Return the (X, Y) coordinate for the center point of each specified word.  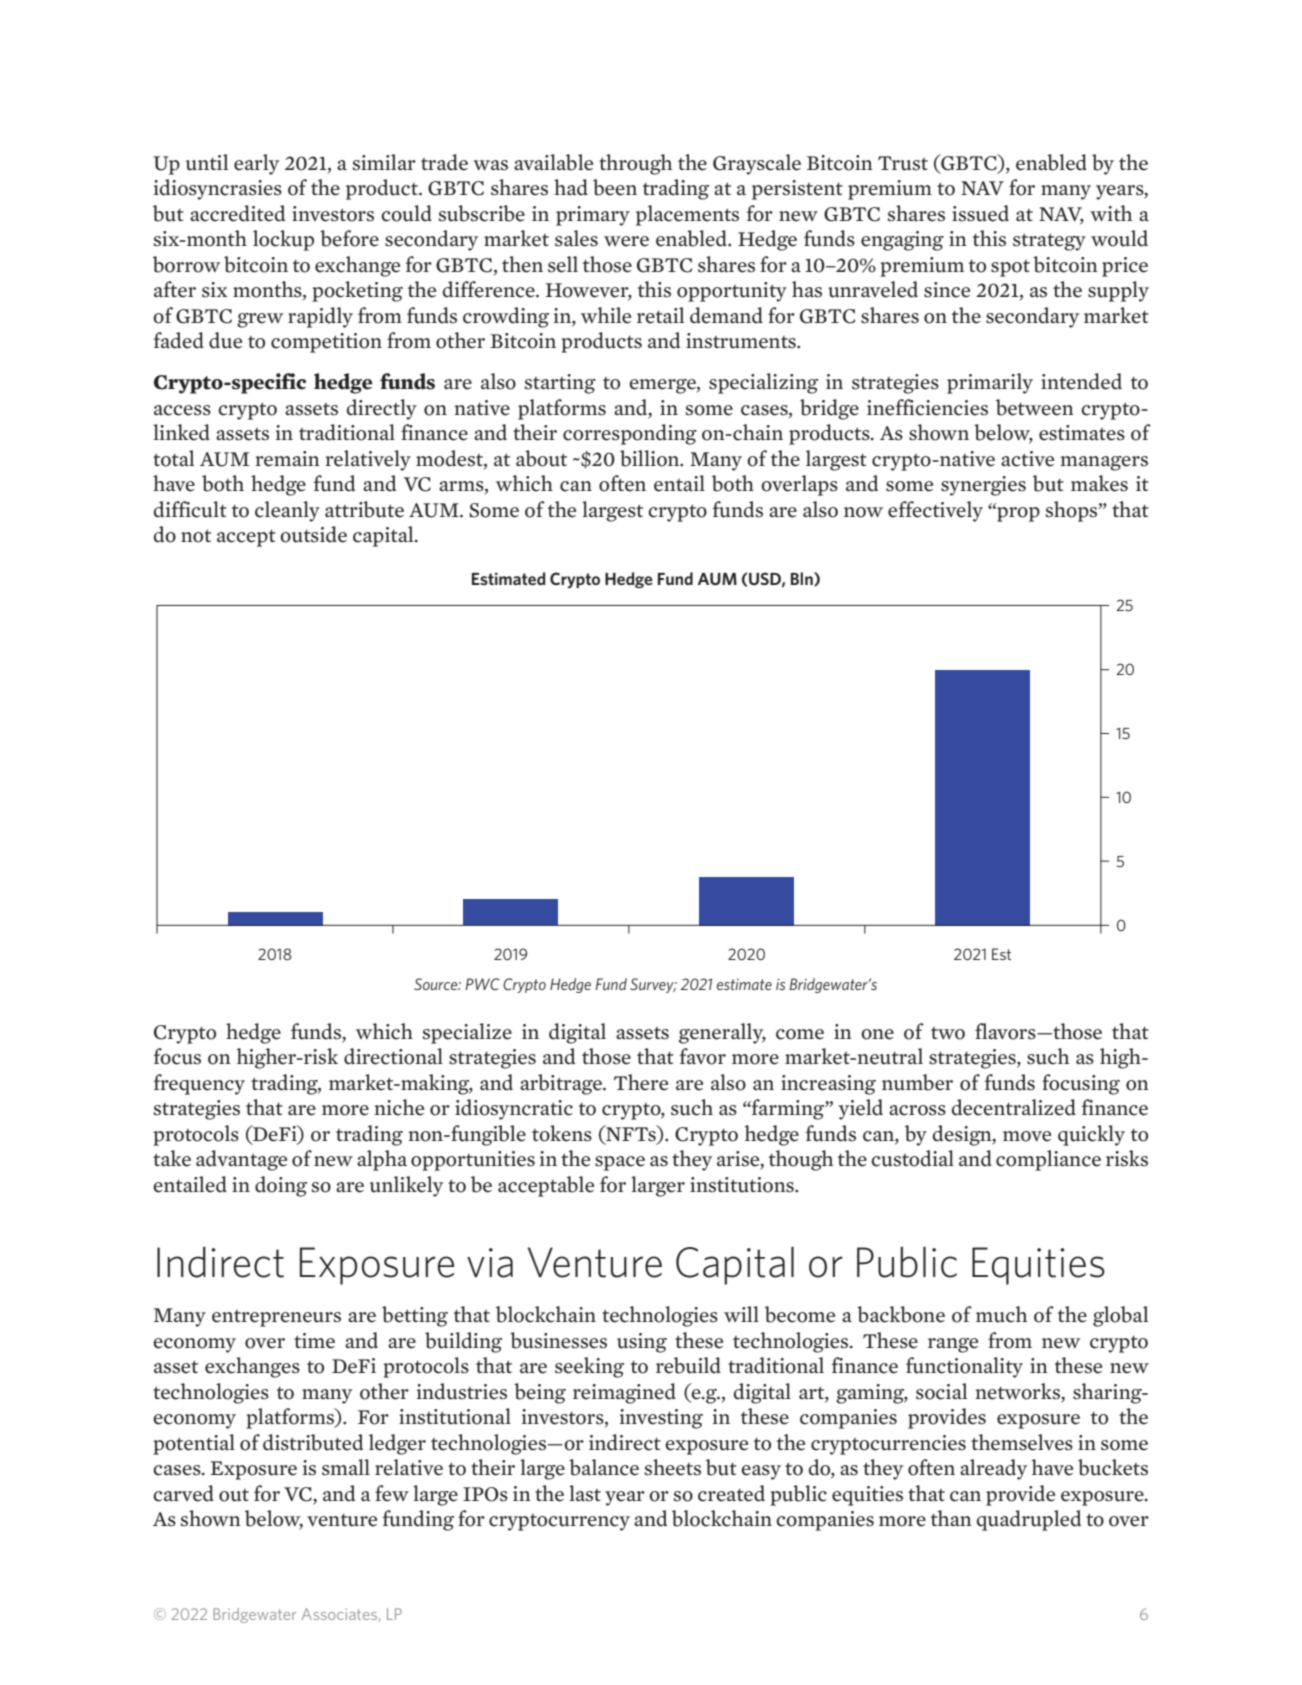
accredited (237, 213)
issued (980, 213)
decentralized (1014, 1107)
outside (313, 534)
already (993, 1469)
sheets (673, 1467)
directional (393, 1056)
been (615, 187)
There (641, 1082)
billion (651, 458)
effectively (935, 511)
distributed (313, 1442)
